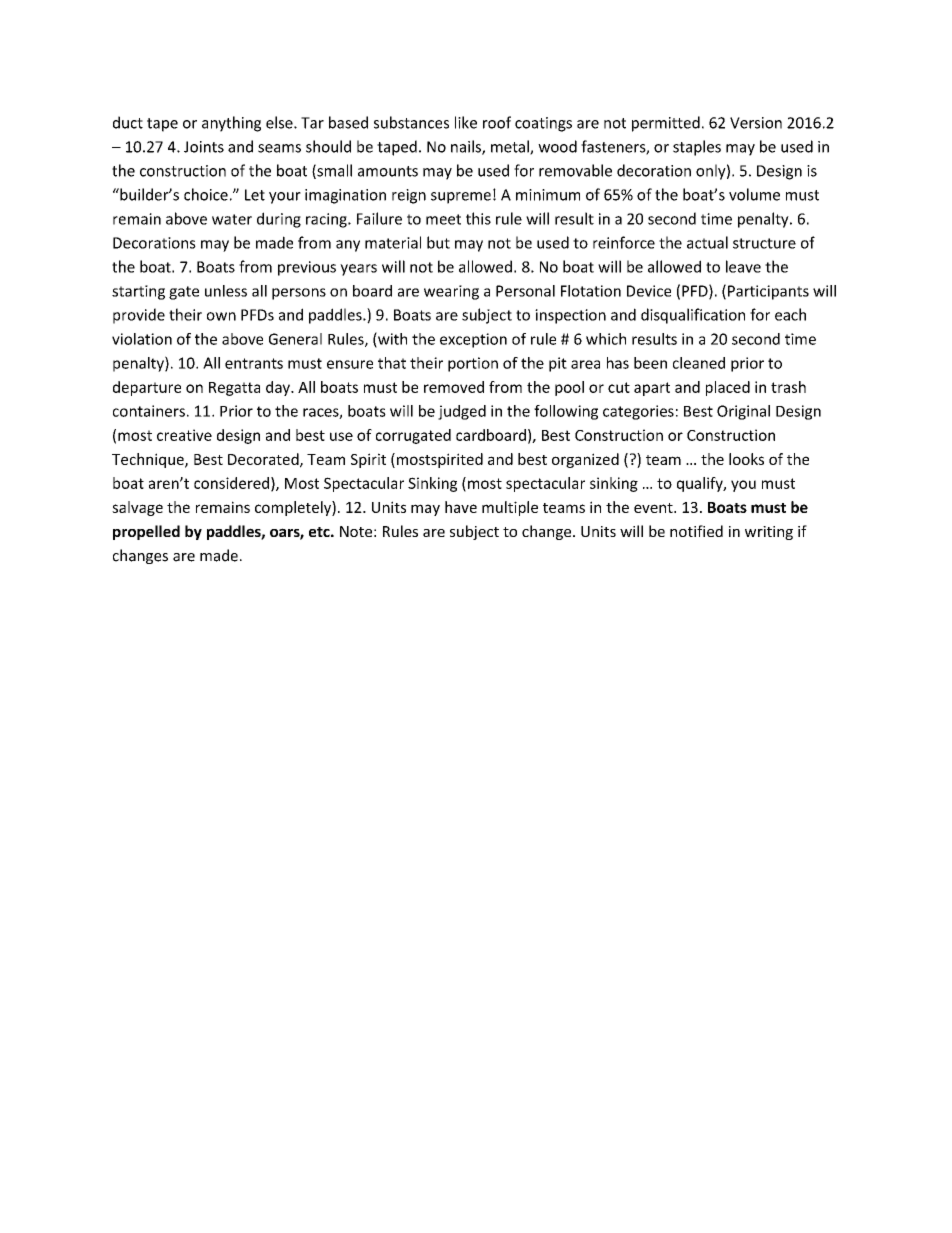  Describe the element at coordinates (451, 292) in the document. I see `wearing` at that location.
